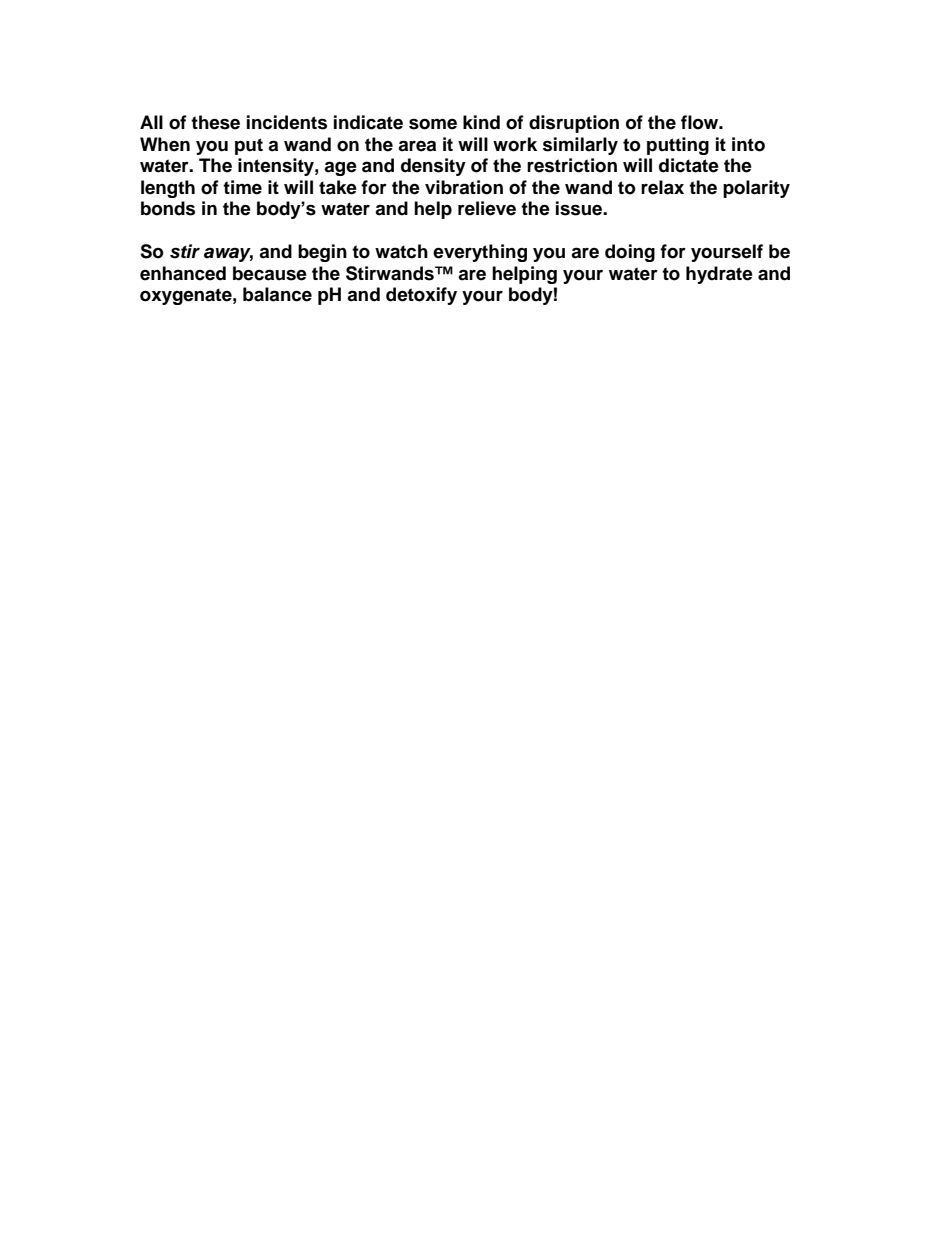 This page has width=952, height=1233. What do you see at coordinates (574, 124) in the page?
I see `disruption` at bounding box center [574, 124].
